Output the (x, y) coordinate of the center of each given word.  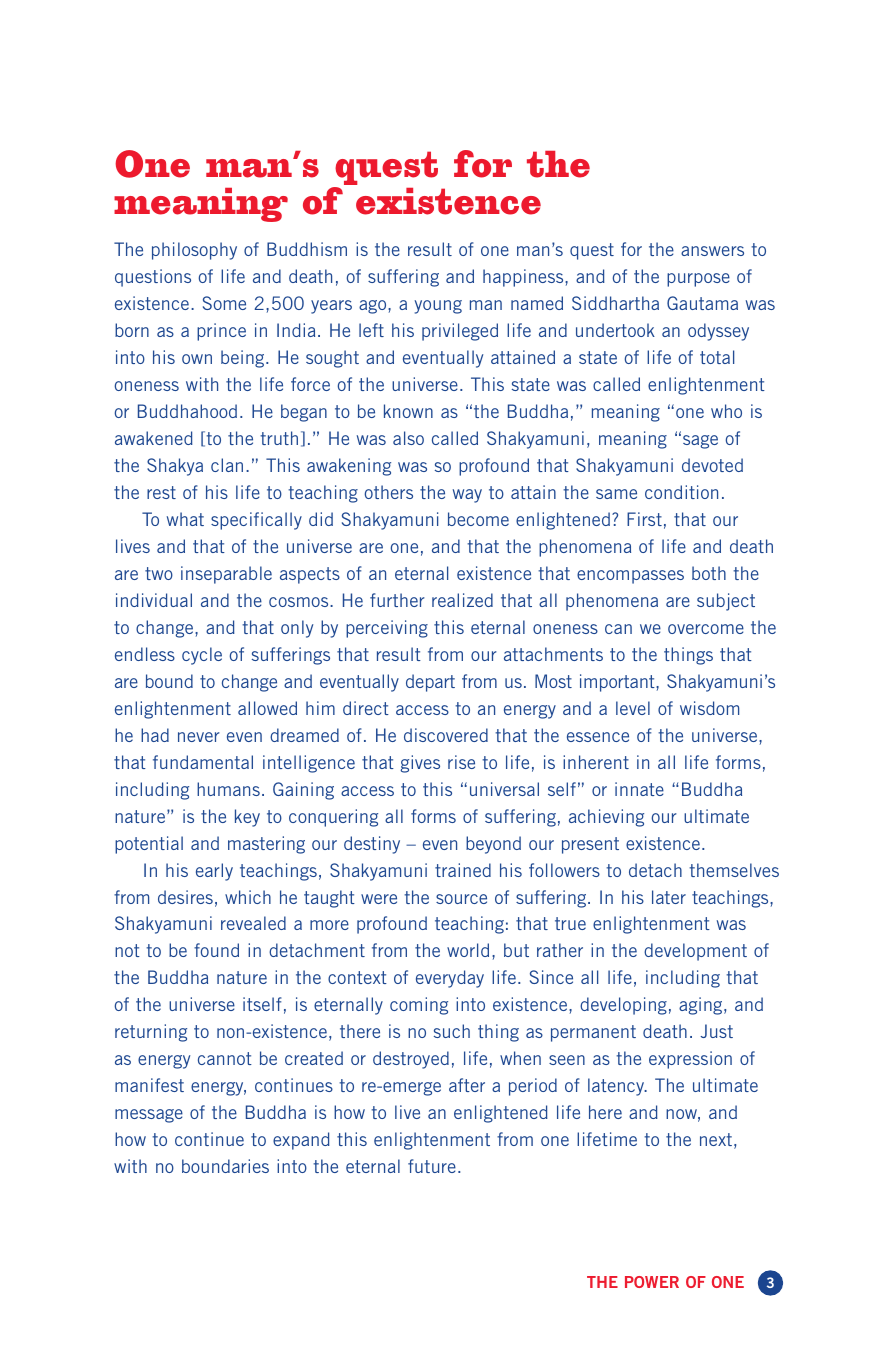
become (478, 519)
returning (151, 1033)
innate (639, 789)
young (438, 307)
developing (623, 1006)
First (644, 519)
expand (301, 1141)
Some (224, 303)
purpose (698, 280)
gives (420, 764)
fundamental (203, 762)
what (185, 519)
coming (419, 1006)
